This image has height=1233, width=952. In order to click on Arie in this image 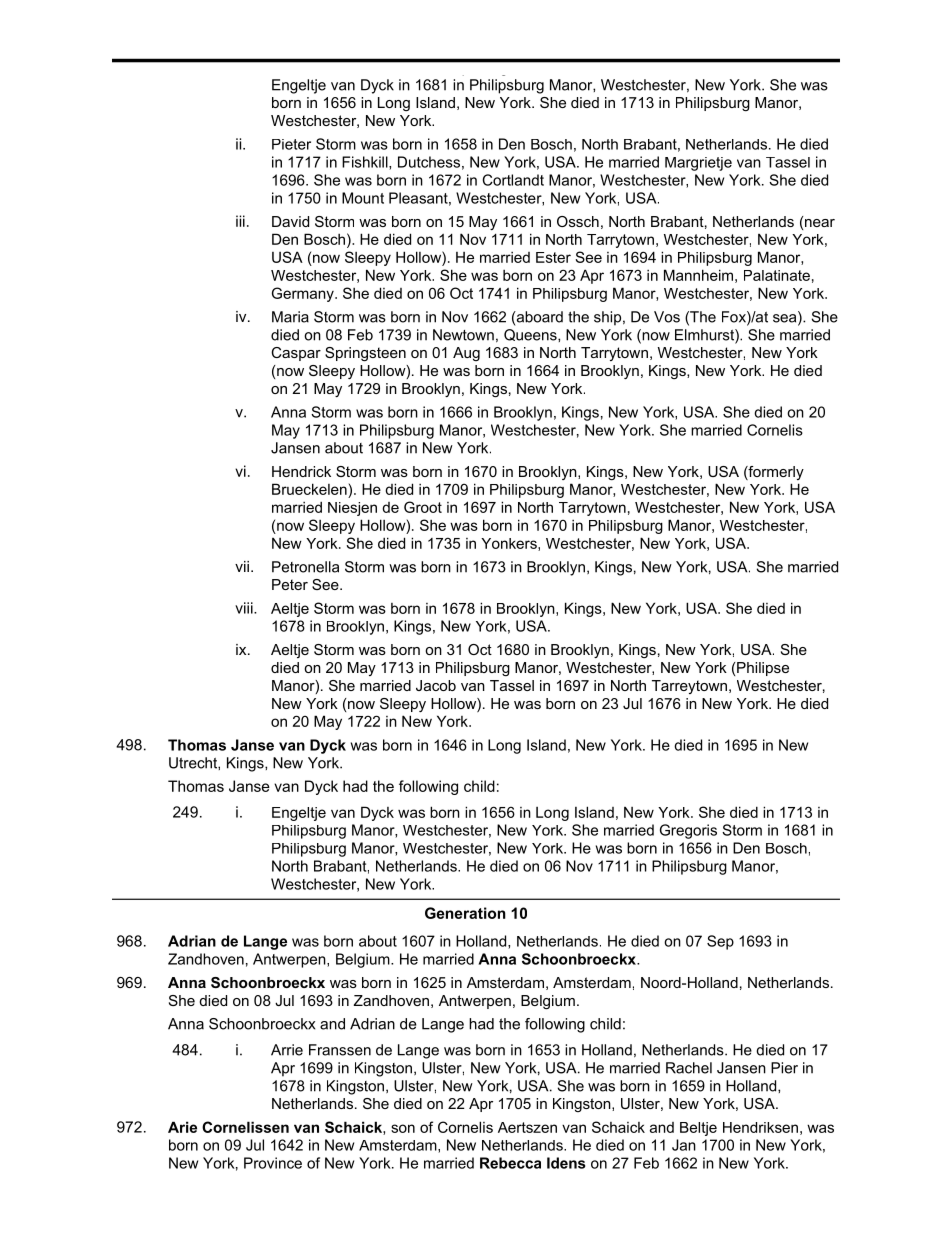, I will do `click(182, 1127)`.
